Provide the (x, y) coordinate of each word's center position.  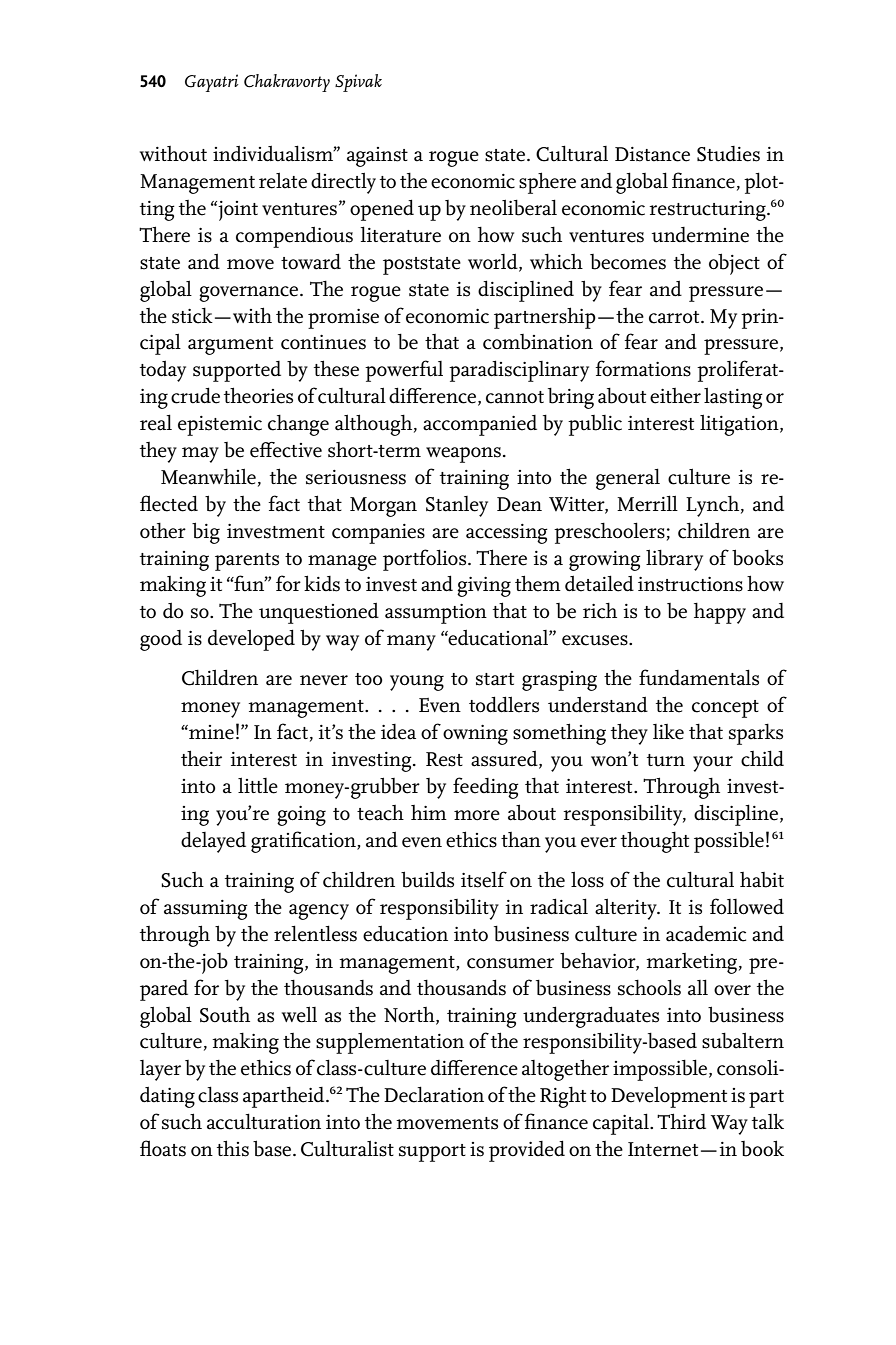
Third (681, 1121)
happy (720, 613)
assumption (436, 614)
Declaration (434, 1094)
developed (251, 640)
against (377, 157)
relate (283, 180)
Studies (728, 154)
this (233, 1148)
